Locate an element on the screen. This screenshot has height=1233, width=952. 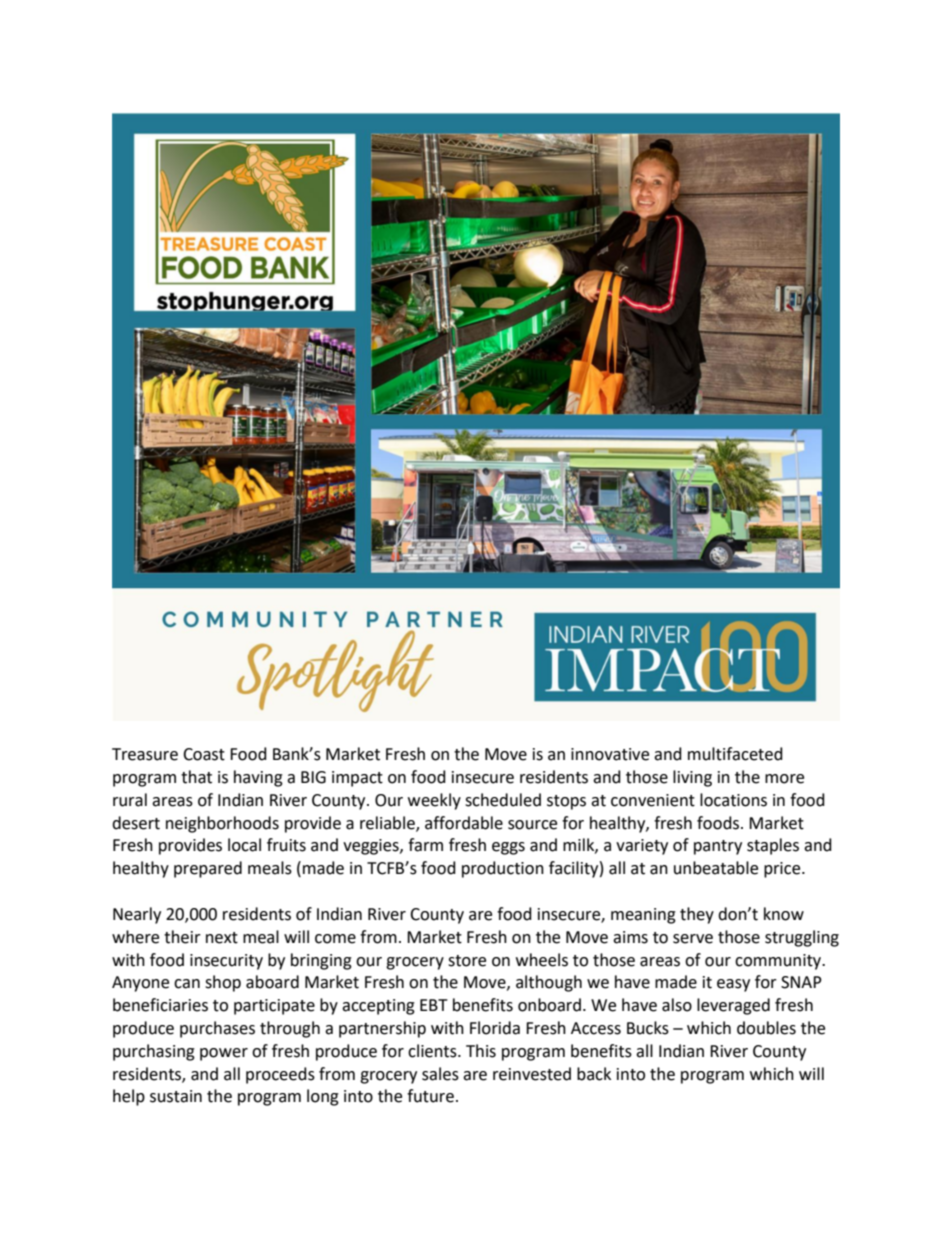
they is located at coordinates (697, 915).
